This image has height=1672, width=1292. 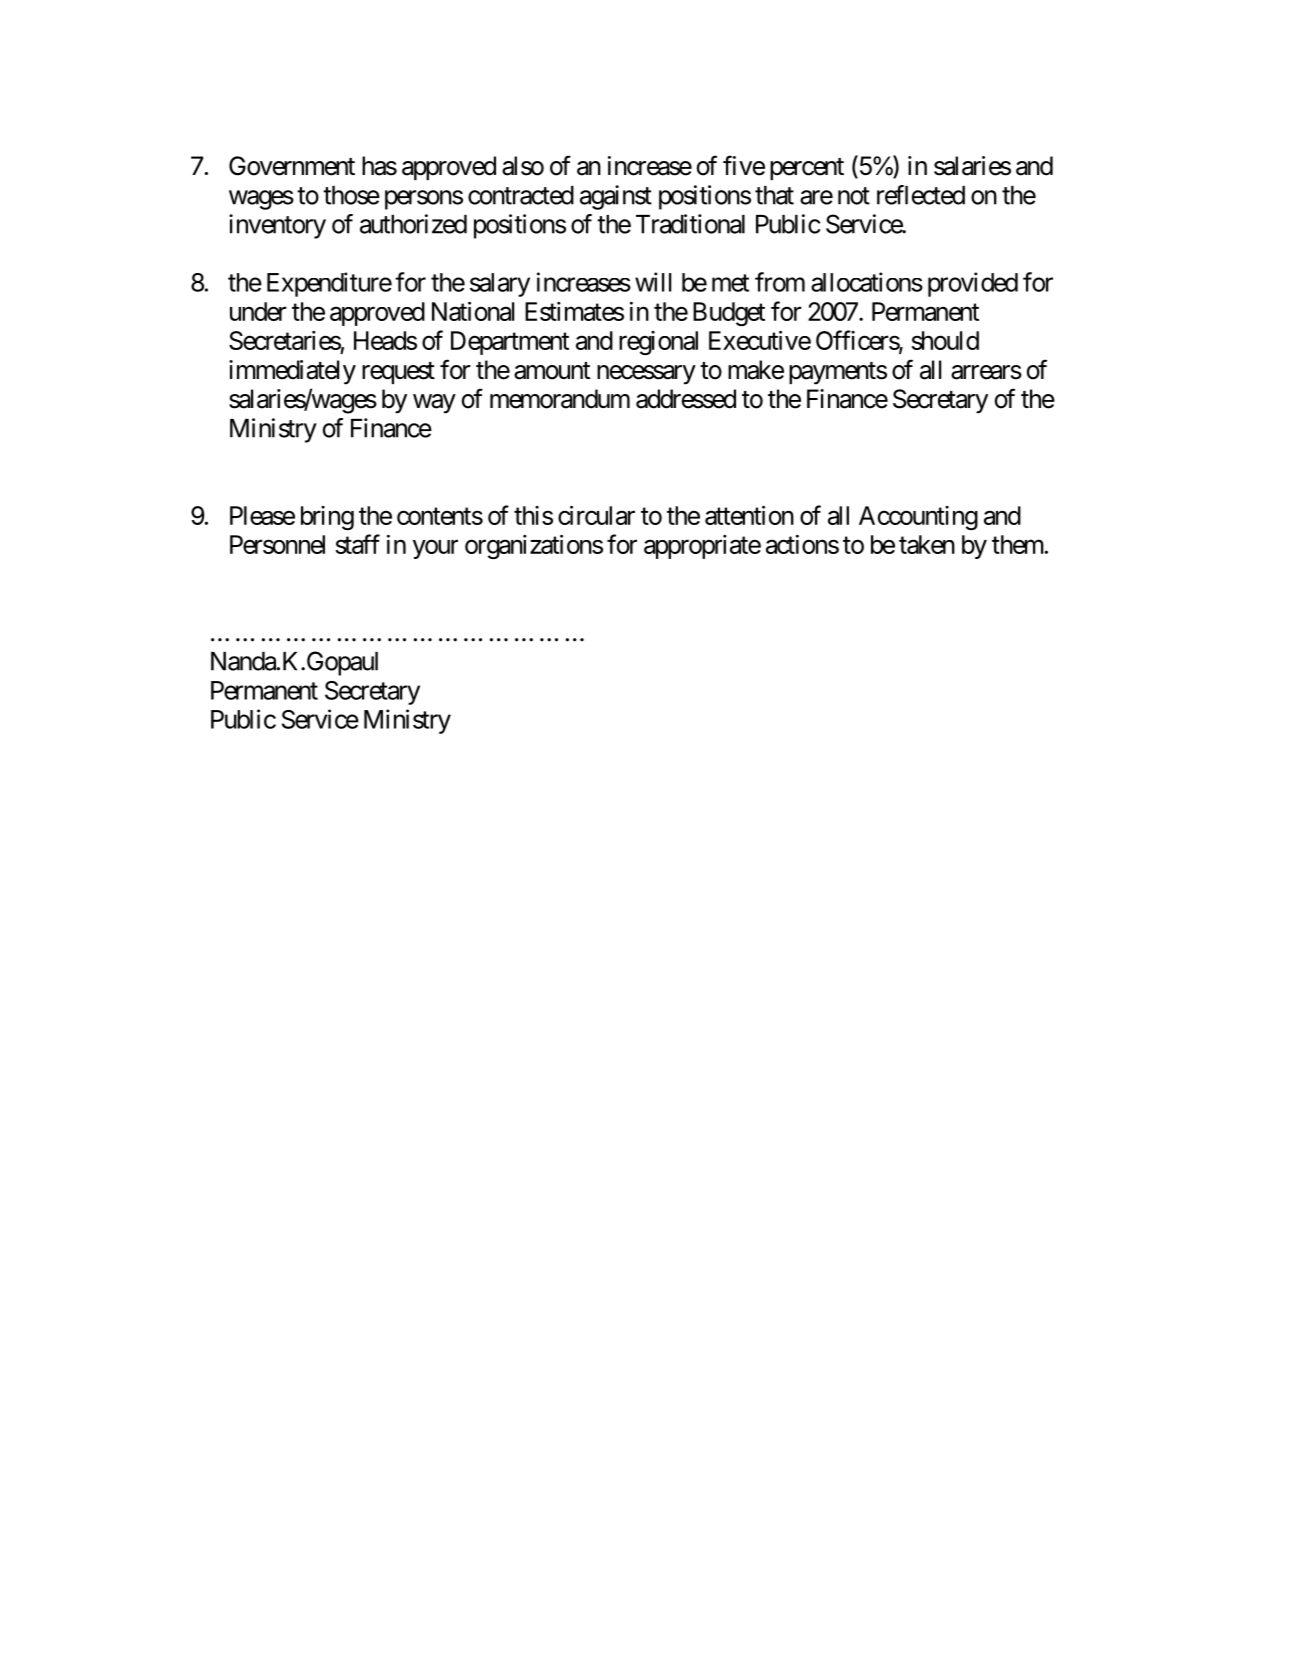 I want to click on attention, so click(x=749, y=515).
